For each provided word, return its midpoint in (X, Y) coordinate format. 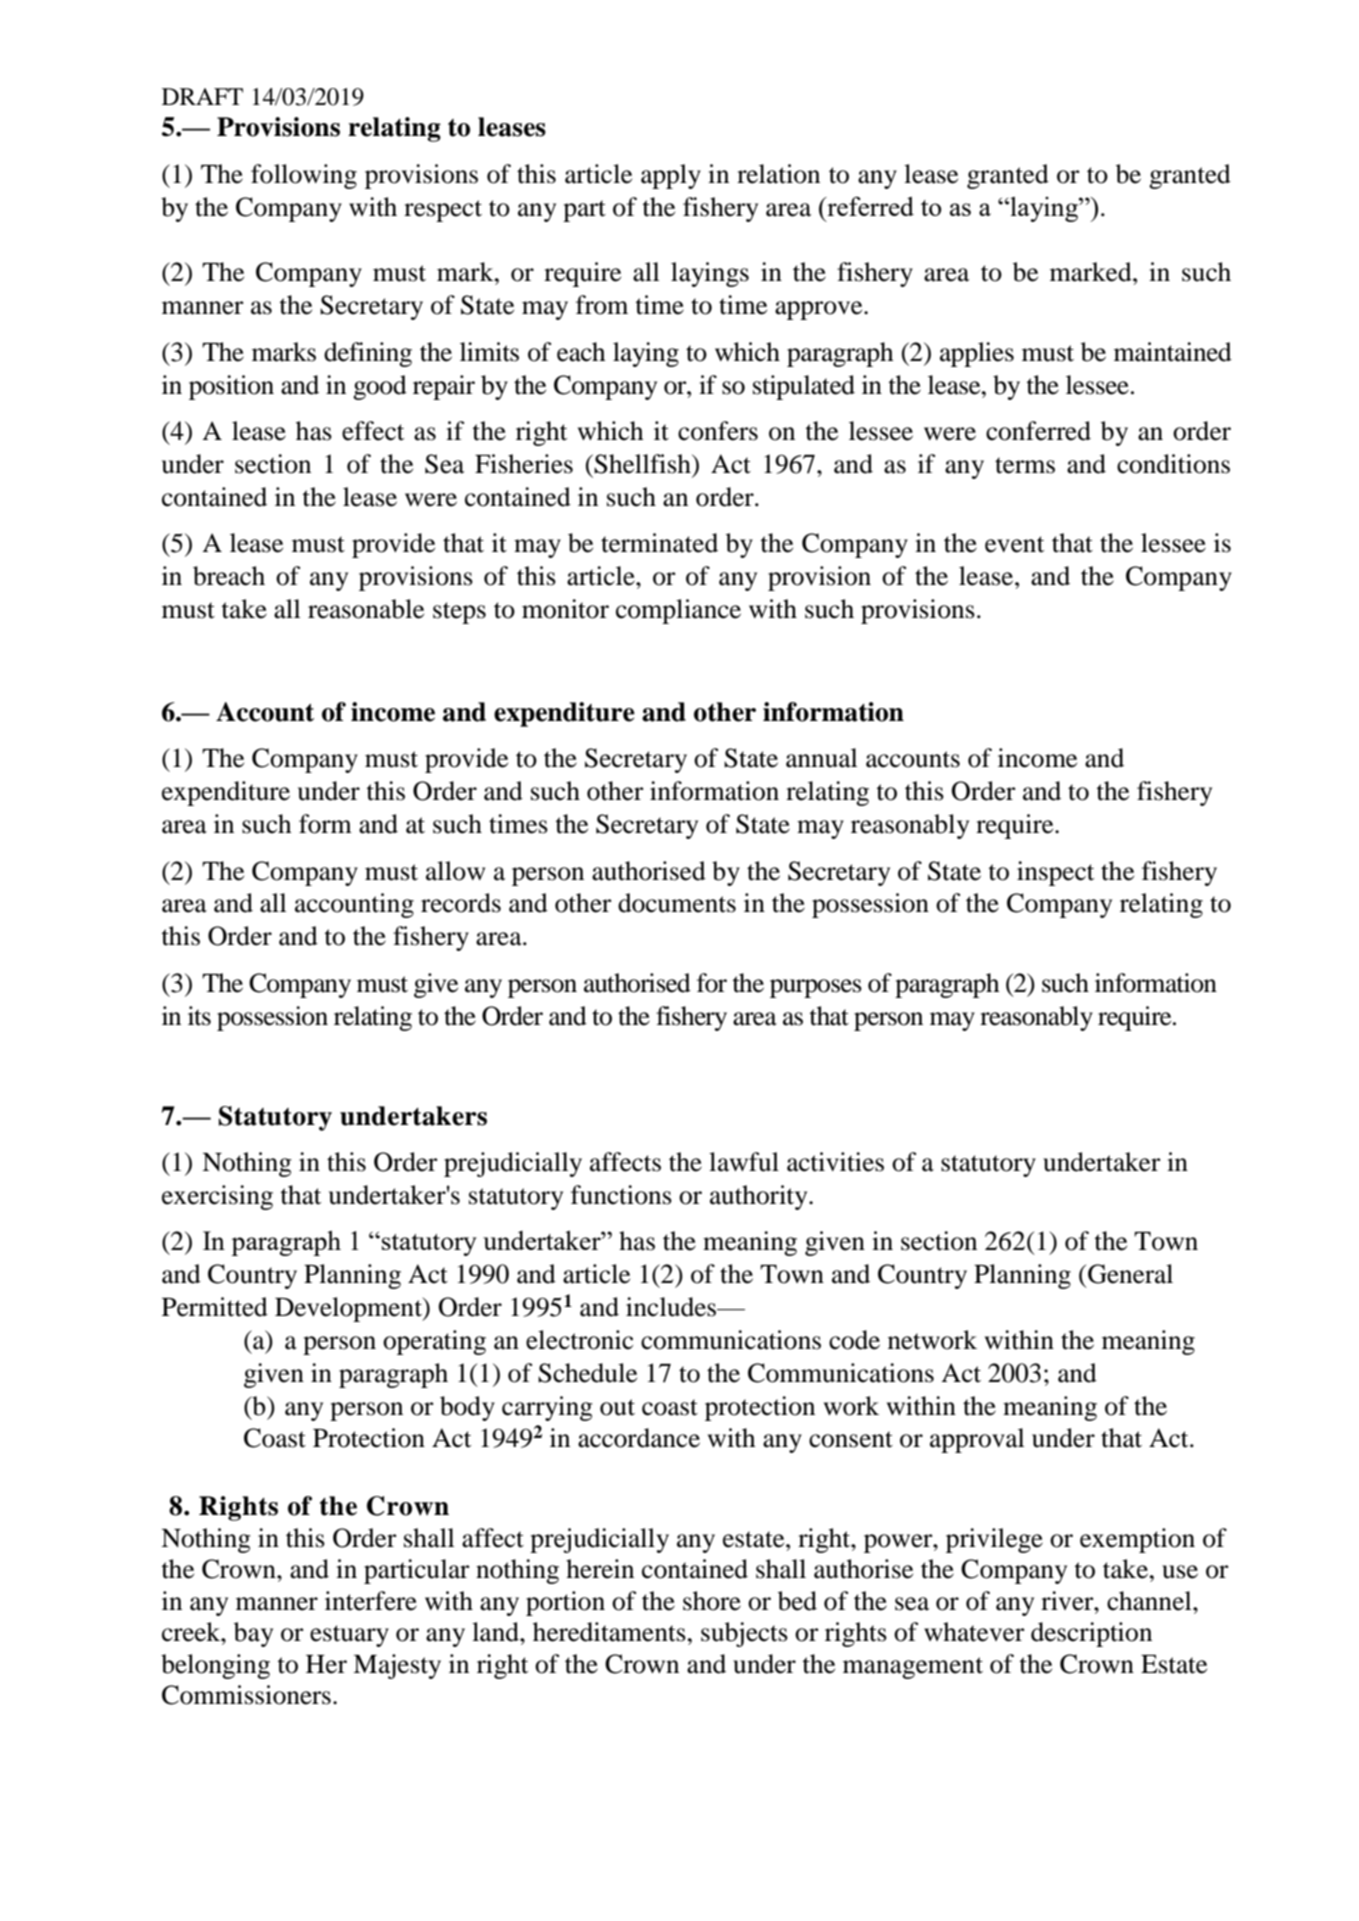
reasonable (366, 609)
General (1130, 1274)
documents (677, 903)
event (1014, 544)
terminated (659, 543)
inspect (1055, 873)
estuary (349, 1636)
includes (672, 1307)
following (304, 176)
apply (671, 176)
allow (455, 871)
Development (349, 1309)
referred (869, 206)
